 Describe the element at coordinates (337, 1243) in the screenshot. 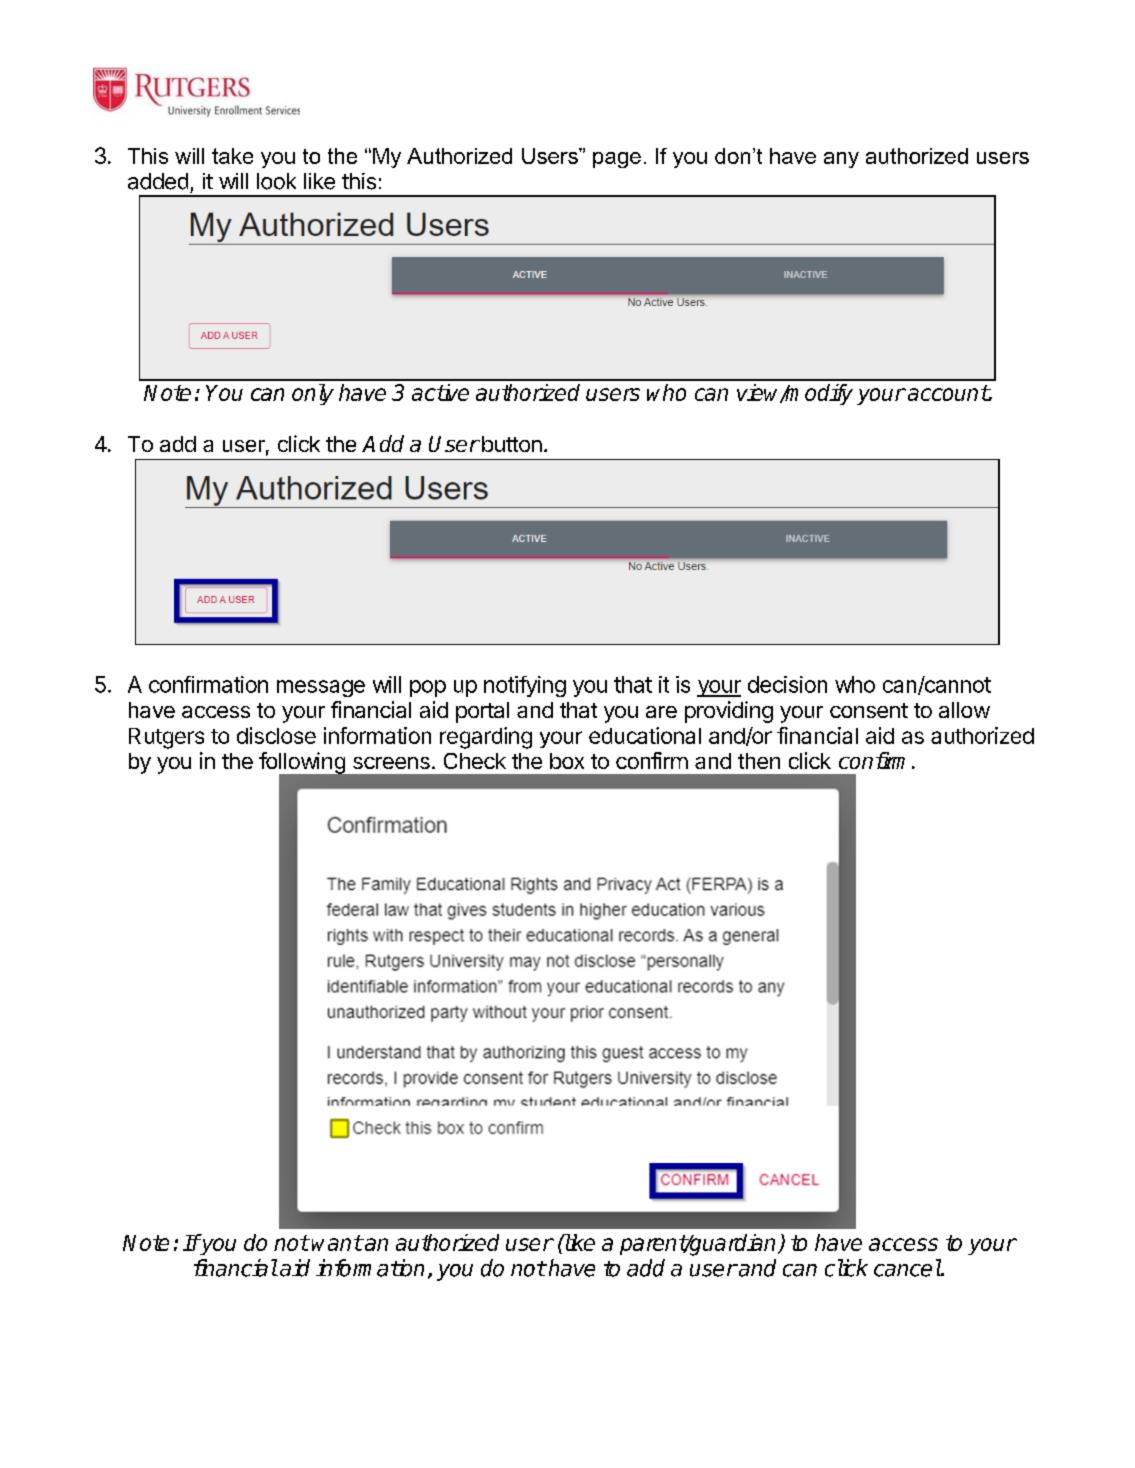

I see `want` at that location.
